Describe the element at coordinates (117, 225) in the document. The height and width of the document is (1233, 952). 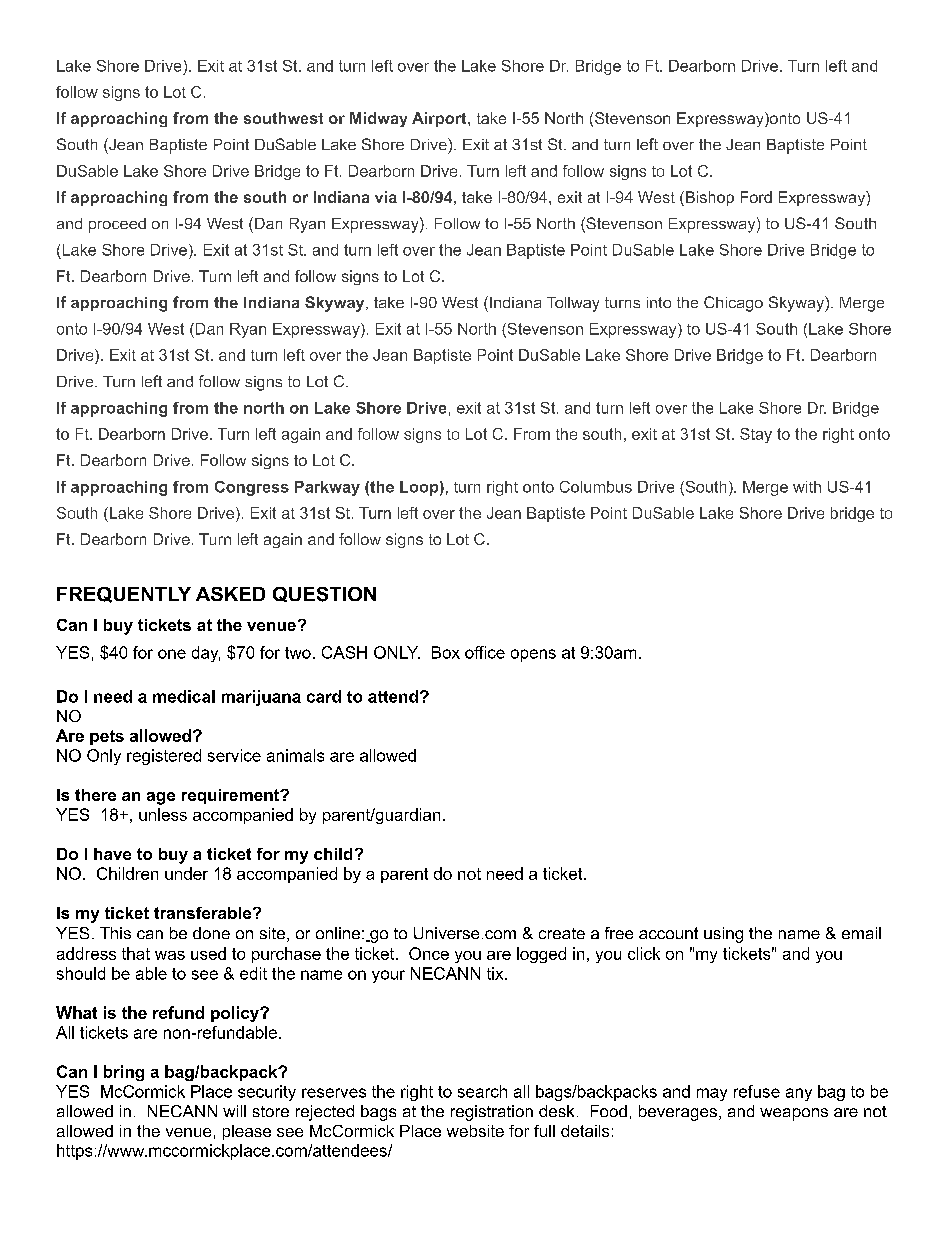
I see `proceed` at that location.
